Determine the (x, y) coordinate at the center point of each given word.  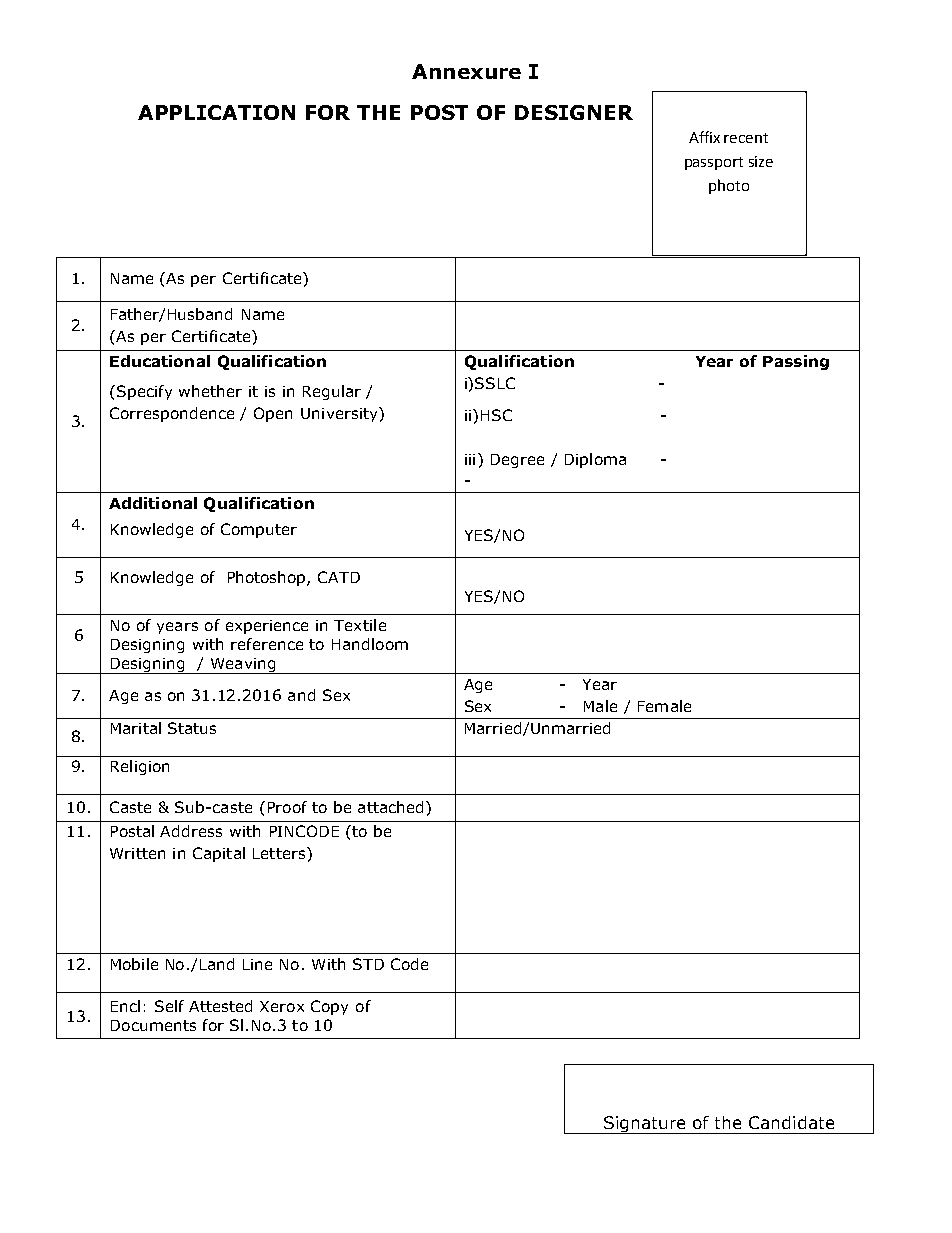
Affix (704, 137)
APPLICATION (216, 112)
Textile (360, 625)
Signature (645, 1125)
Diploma (595, 460)
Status (192, 728)
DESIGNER (574, 112)
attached (390, 807)
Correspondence (172, 414)
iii (470, 459)
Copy (329, 1007)
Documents (153, 1025)
